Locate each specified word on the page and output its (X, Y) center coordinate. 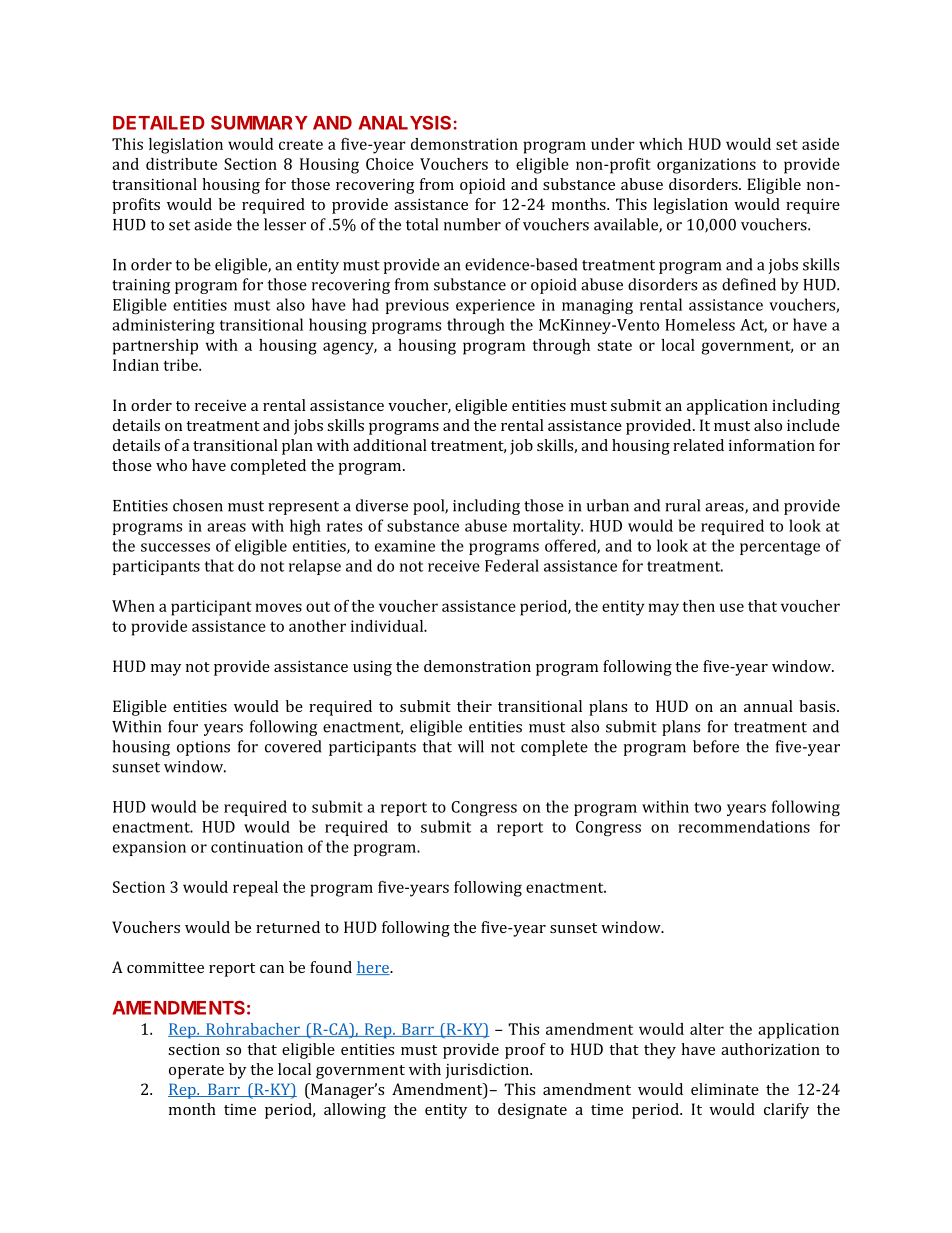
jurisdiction (488, 1071)
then (698, 606)
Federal (512, 565)
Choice (390, 164)
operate (196, 1072)
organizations (706, 166)
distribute (181, 164)
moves (278, 607)
